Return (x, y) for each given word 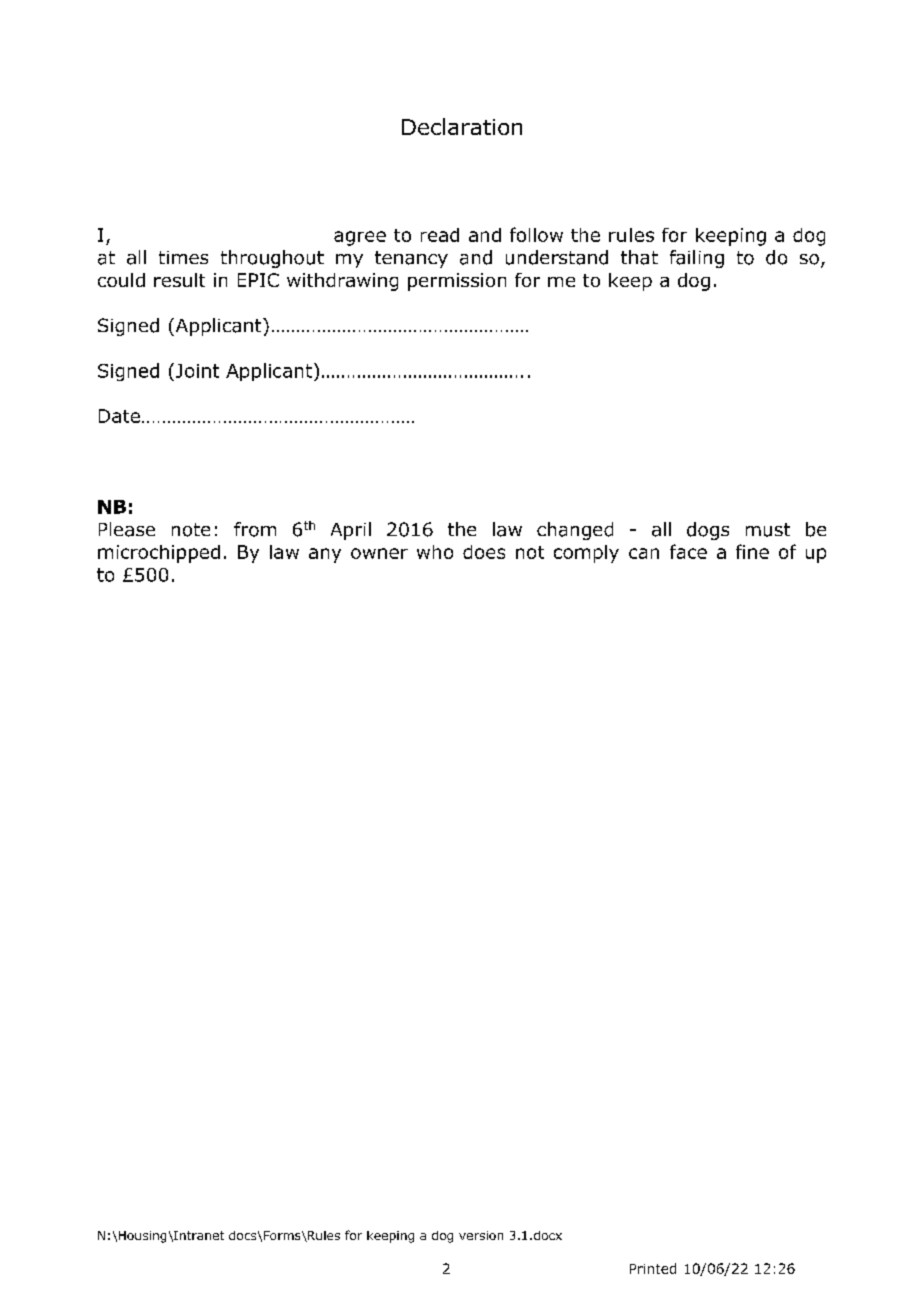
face (688, 551)
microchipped (159, 554)
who (435, 552)
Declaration (462, 126)
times (183, 257)
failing (697, 259)
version (481, 1235)
